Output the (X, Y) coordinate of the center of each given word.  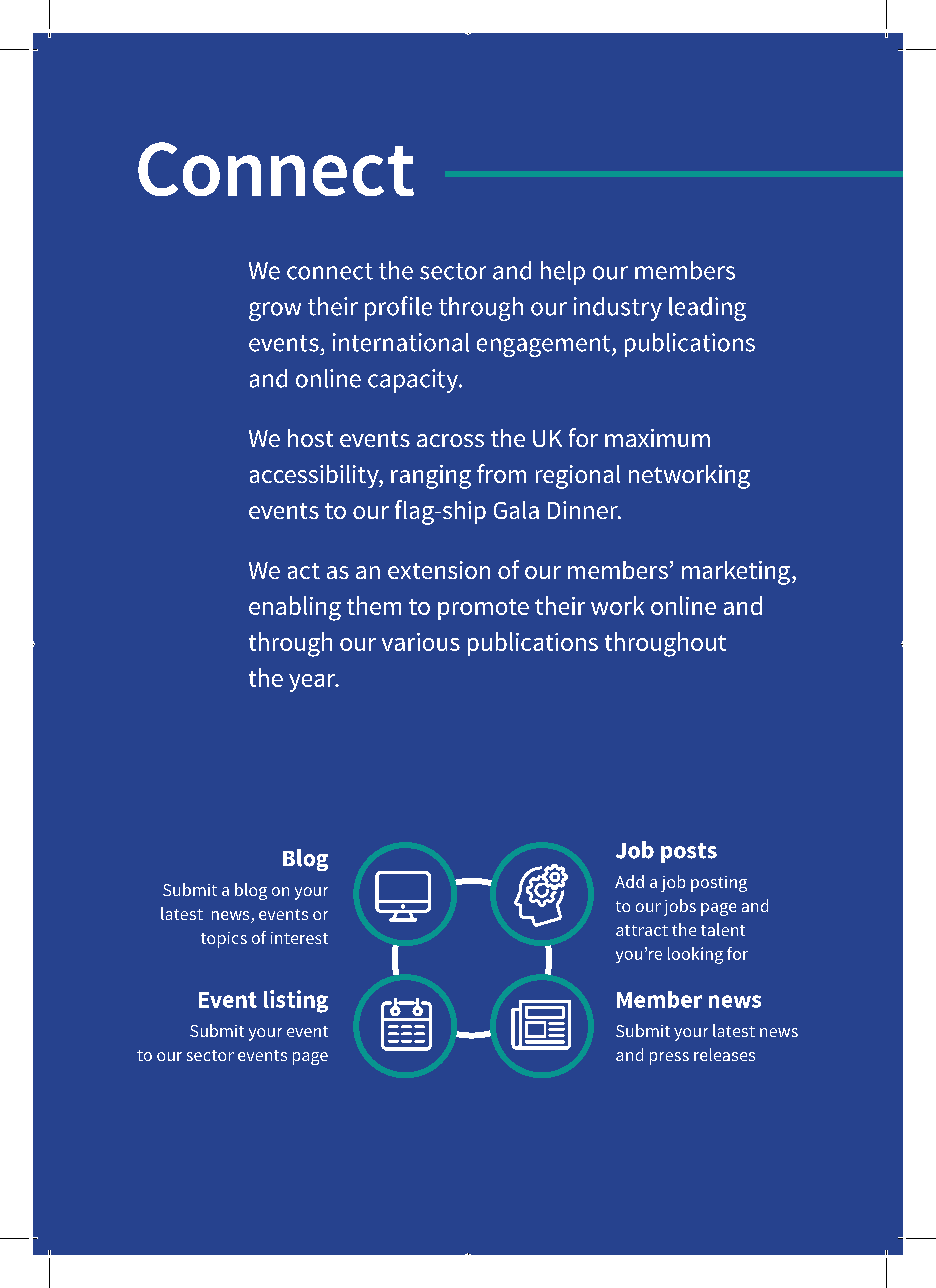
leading (707, 309)
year (313, 683)
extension (439, 570)
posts (689, 853)
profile (398, 308)
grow (275, 311)
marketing (736, 573)
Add (629, 881)
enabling (295, 608)
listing (296, 1001)
